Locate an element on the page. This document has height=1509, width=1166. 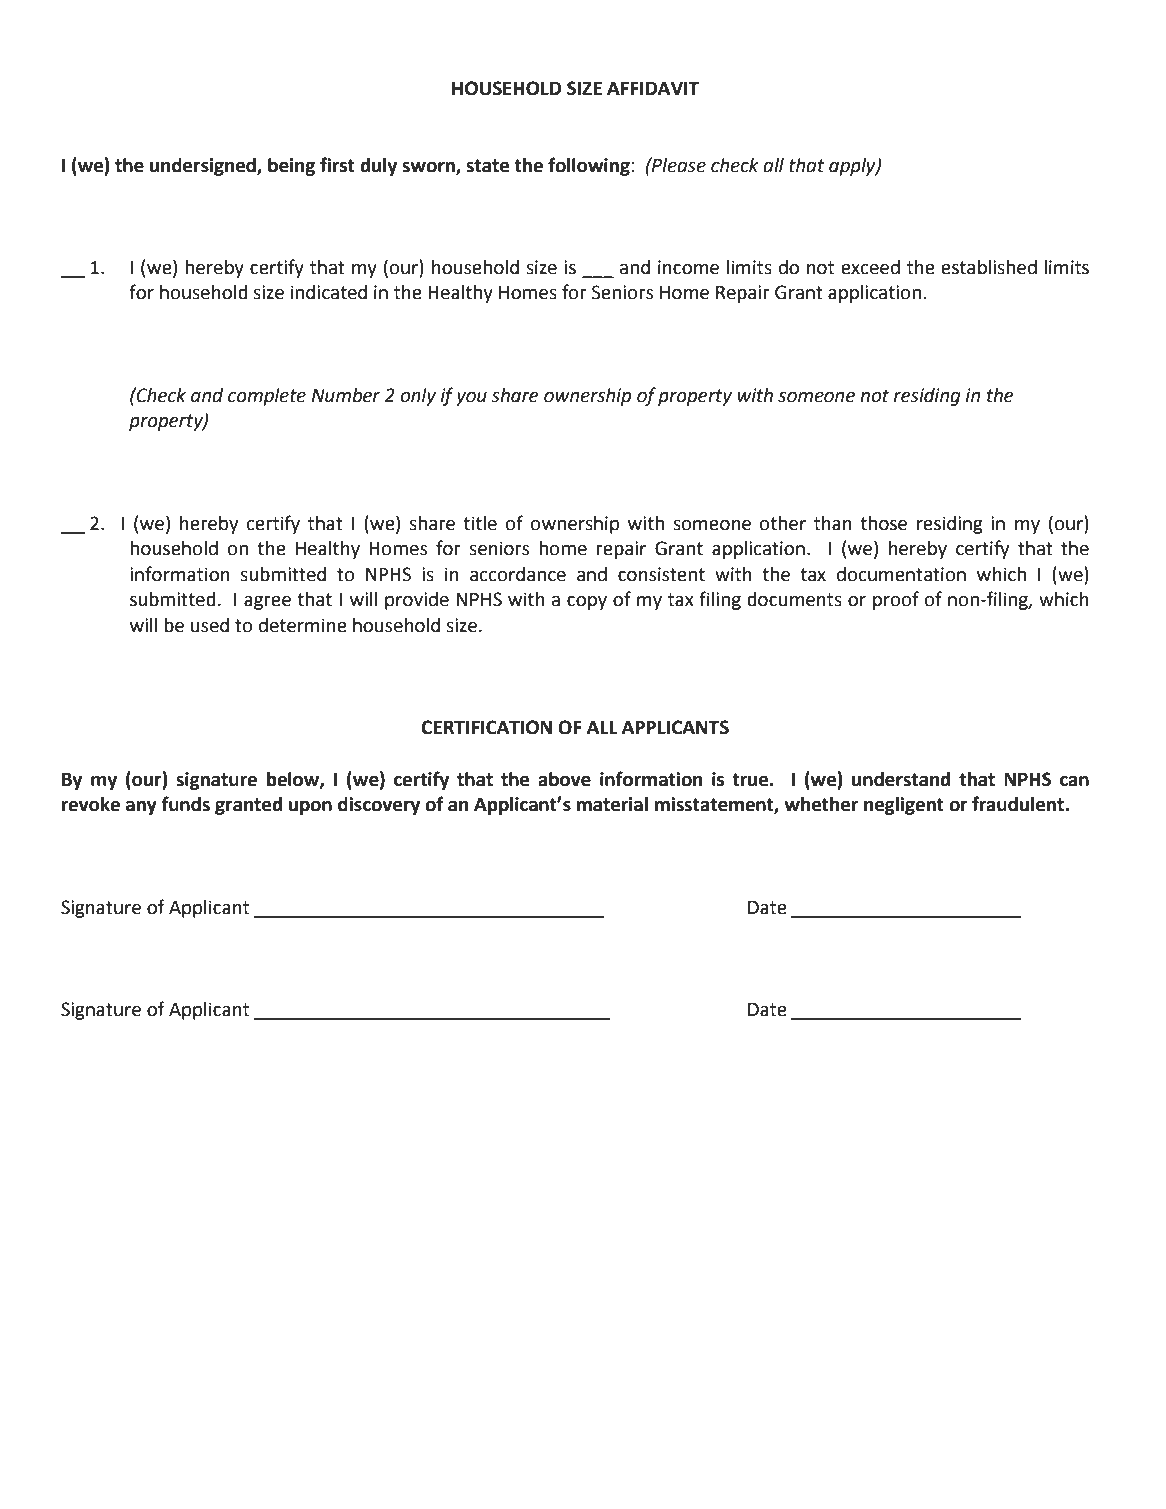
undersigned is located at coordinates (204, 167).
